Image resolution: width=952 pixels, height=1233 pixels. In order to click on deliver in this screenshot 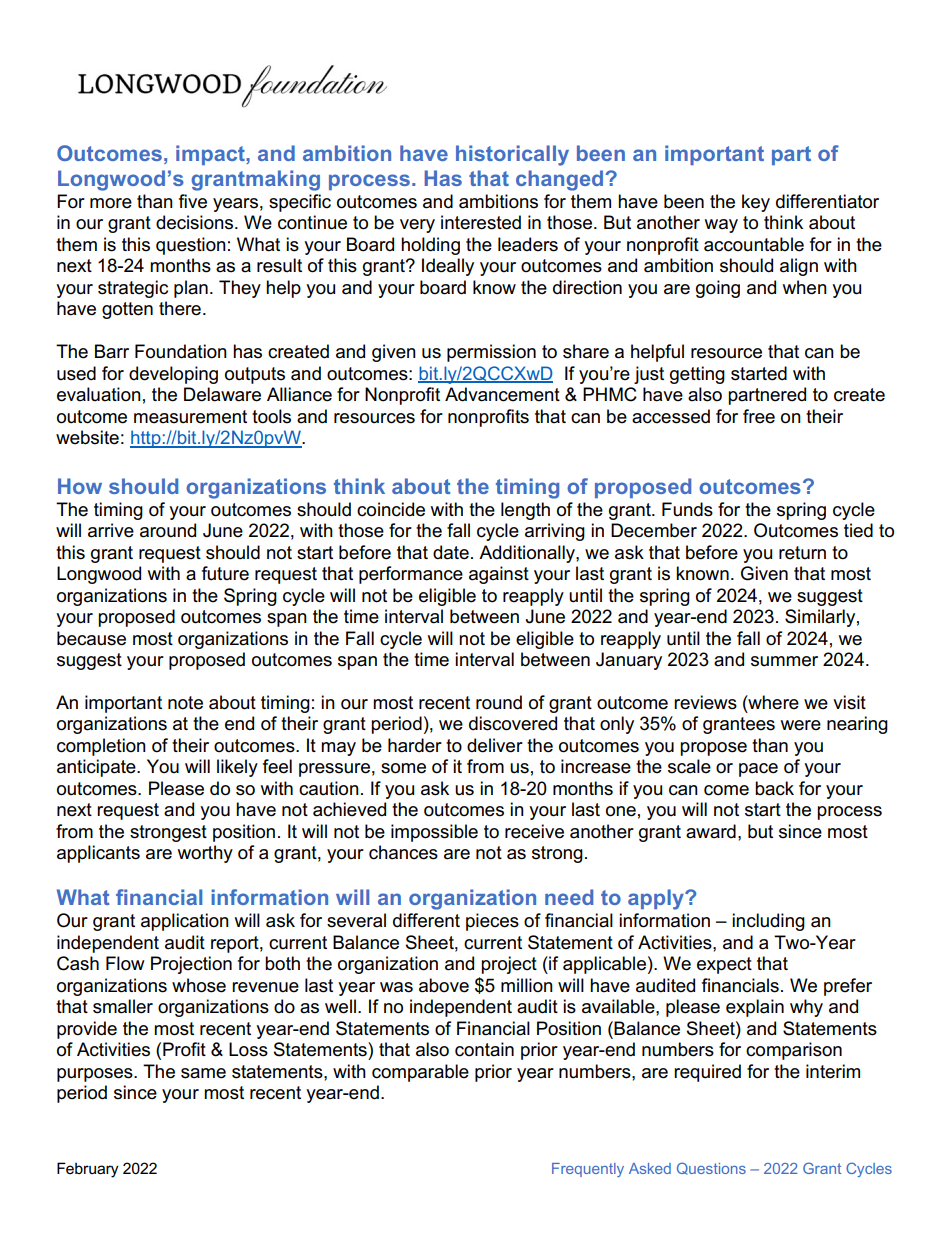, I will do `click(495, 745)`.
